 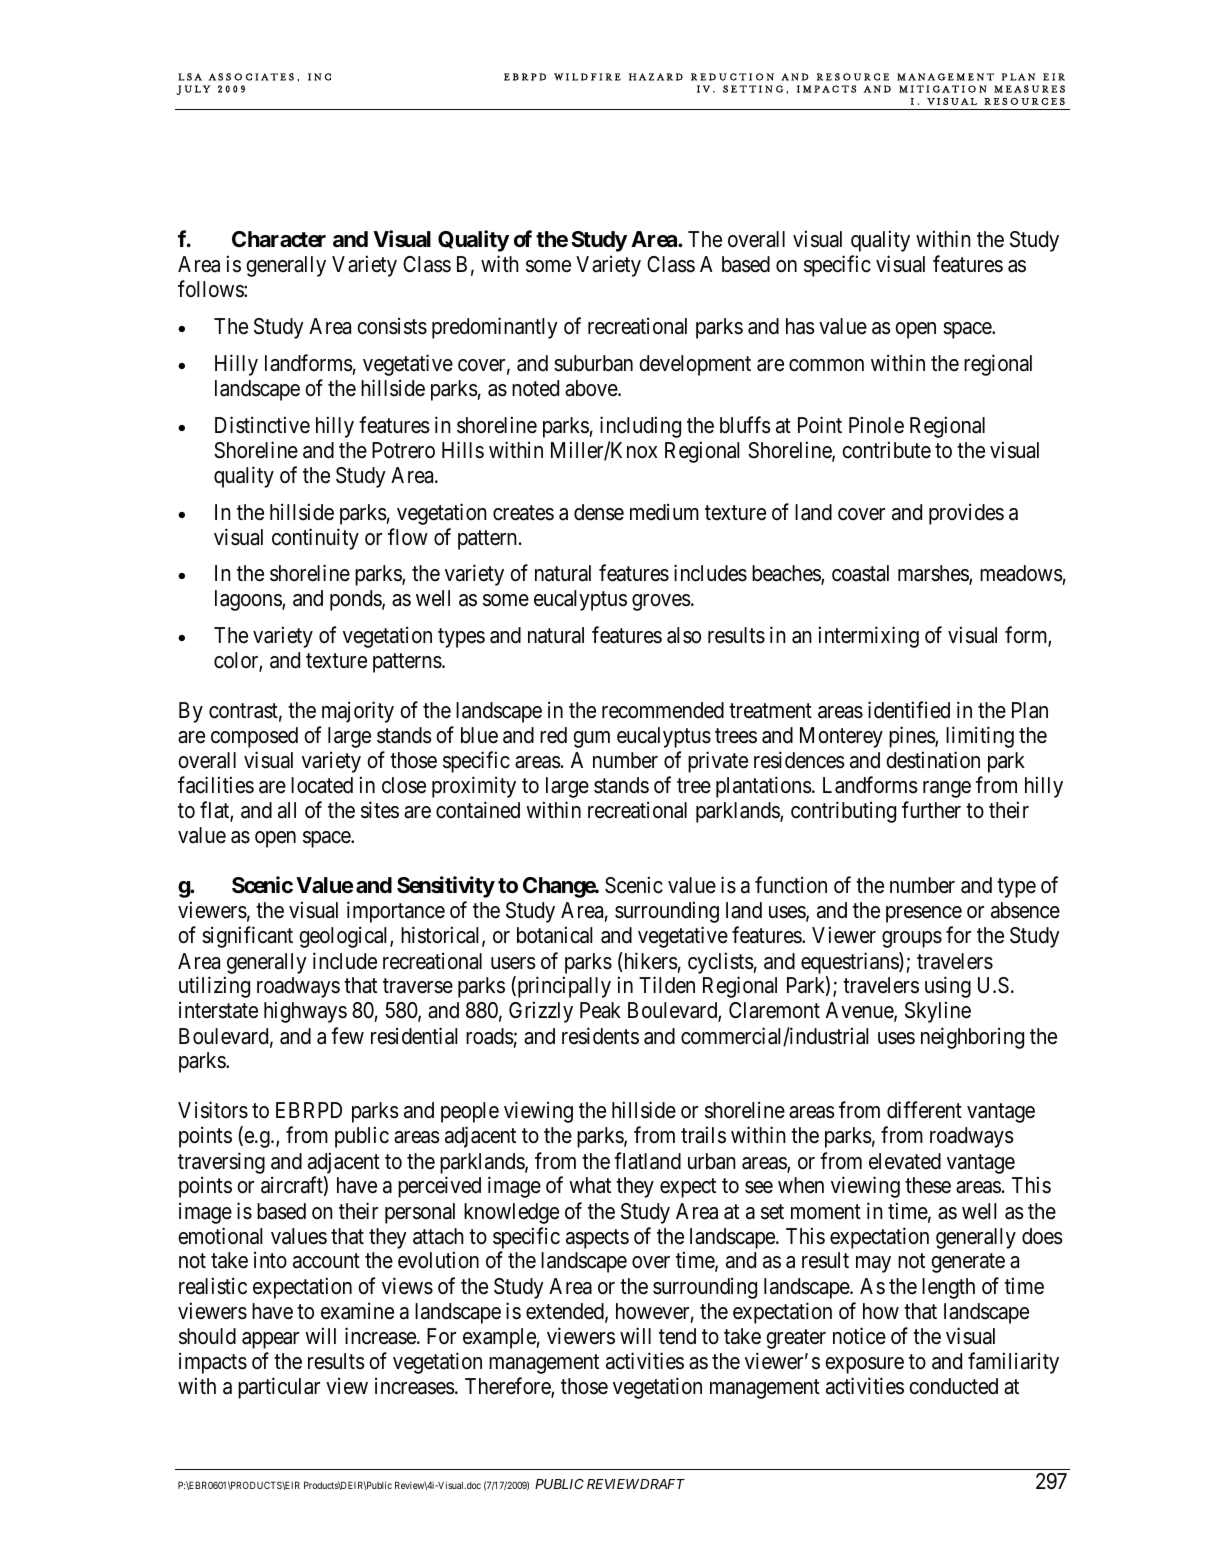 What do you see at coordinates (221, 1163) in the page?
I see `traversing` at bounding box center [221, 1163].
